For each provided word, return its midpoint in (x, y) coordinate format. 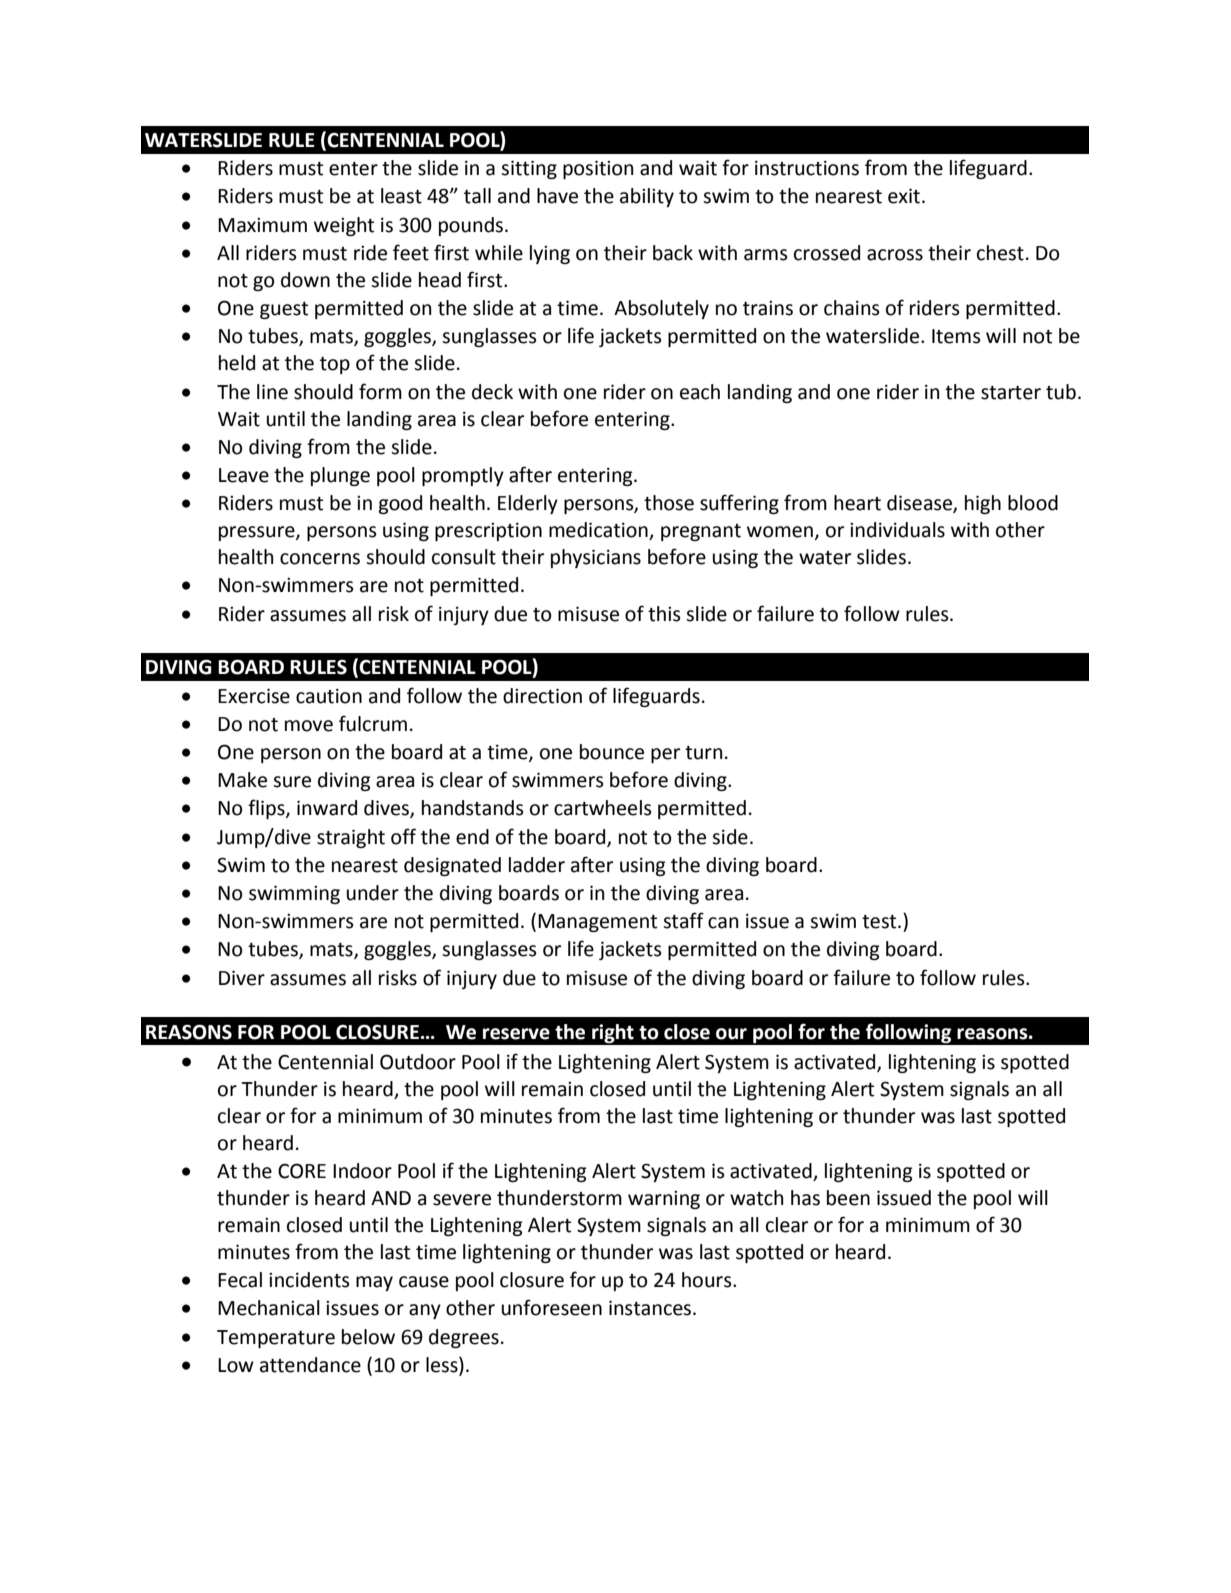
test (880, 922)
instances (651, 1308)
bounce (612, 752)
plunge (340, 476)
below (368, 1337)
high (983, 504)
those (669, 503)
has (805, 1198)
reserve (516, 1034)
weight (344, 226)
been (848, 1198)
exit (904, 196)
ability (647, 197)
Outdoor (418, 1062)
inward (327, 808)
